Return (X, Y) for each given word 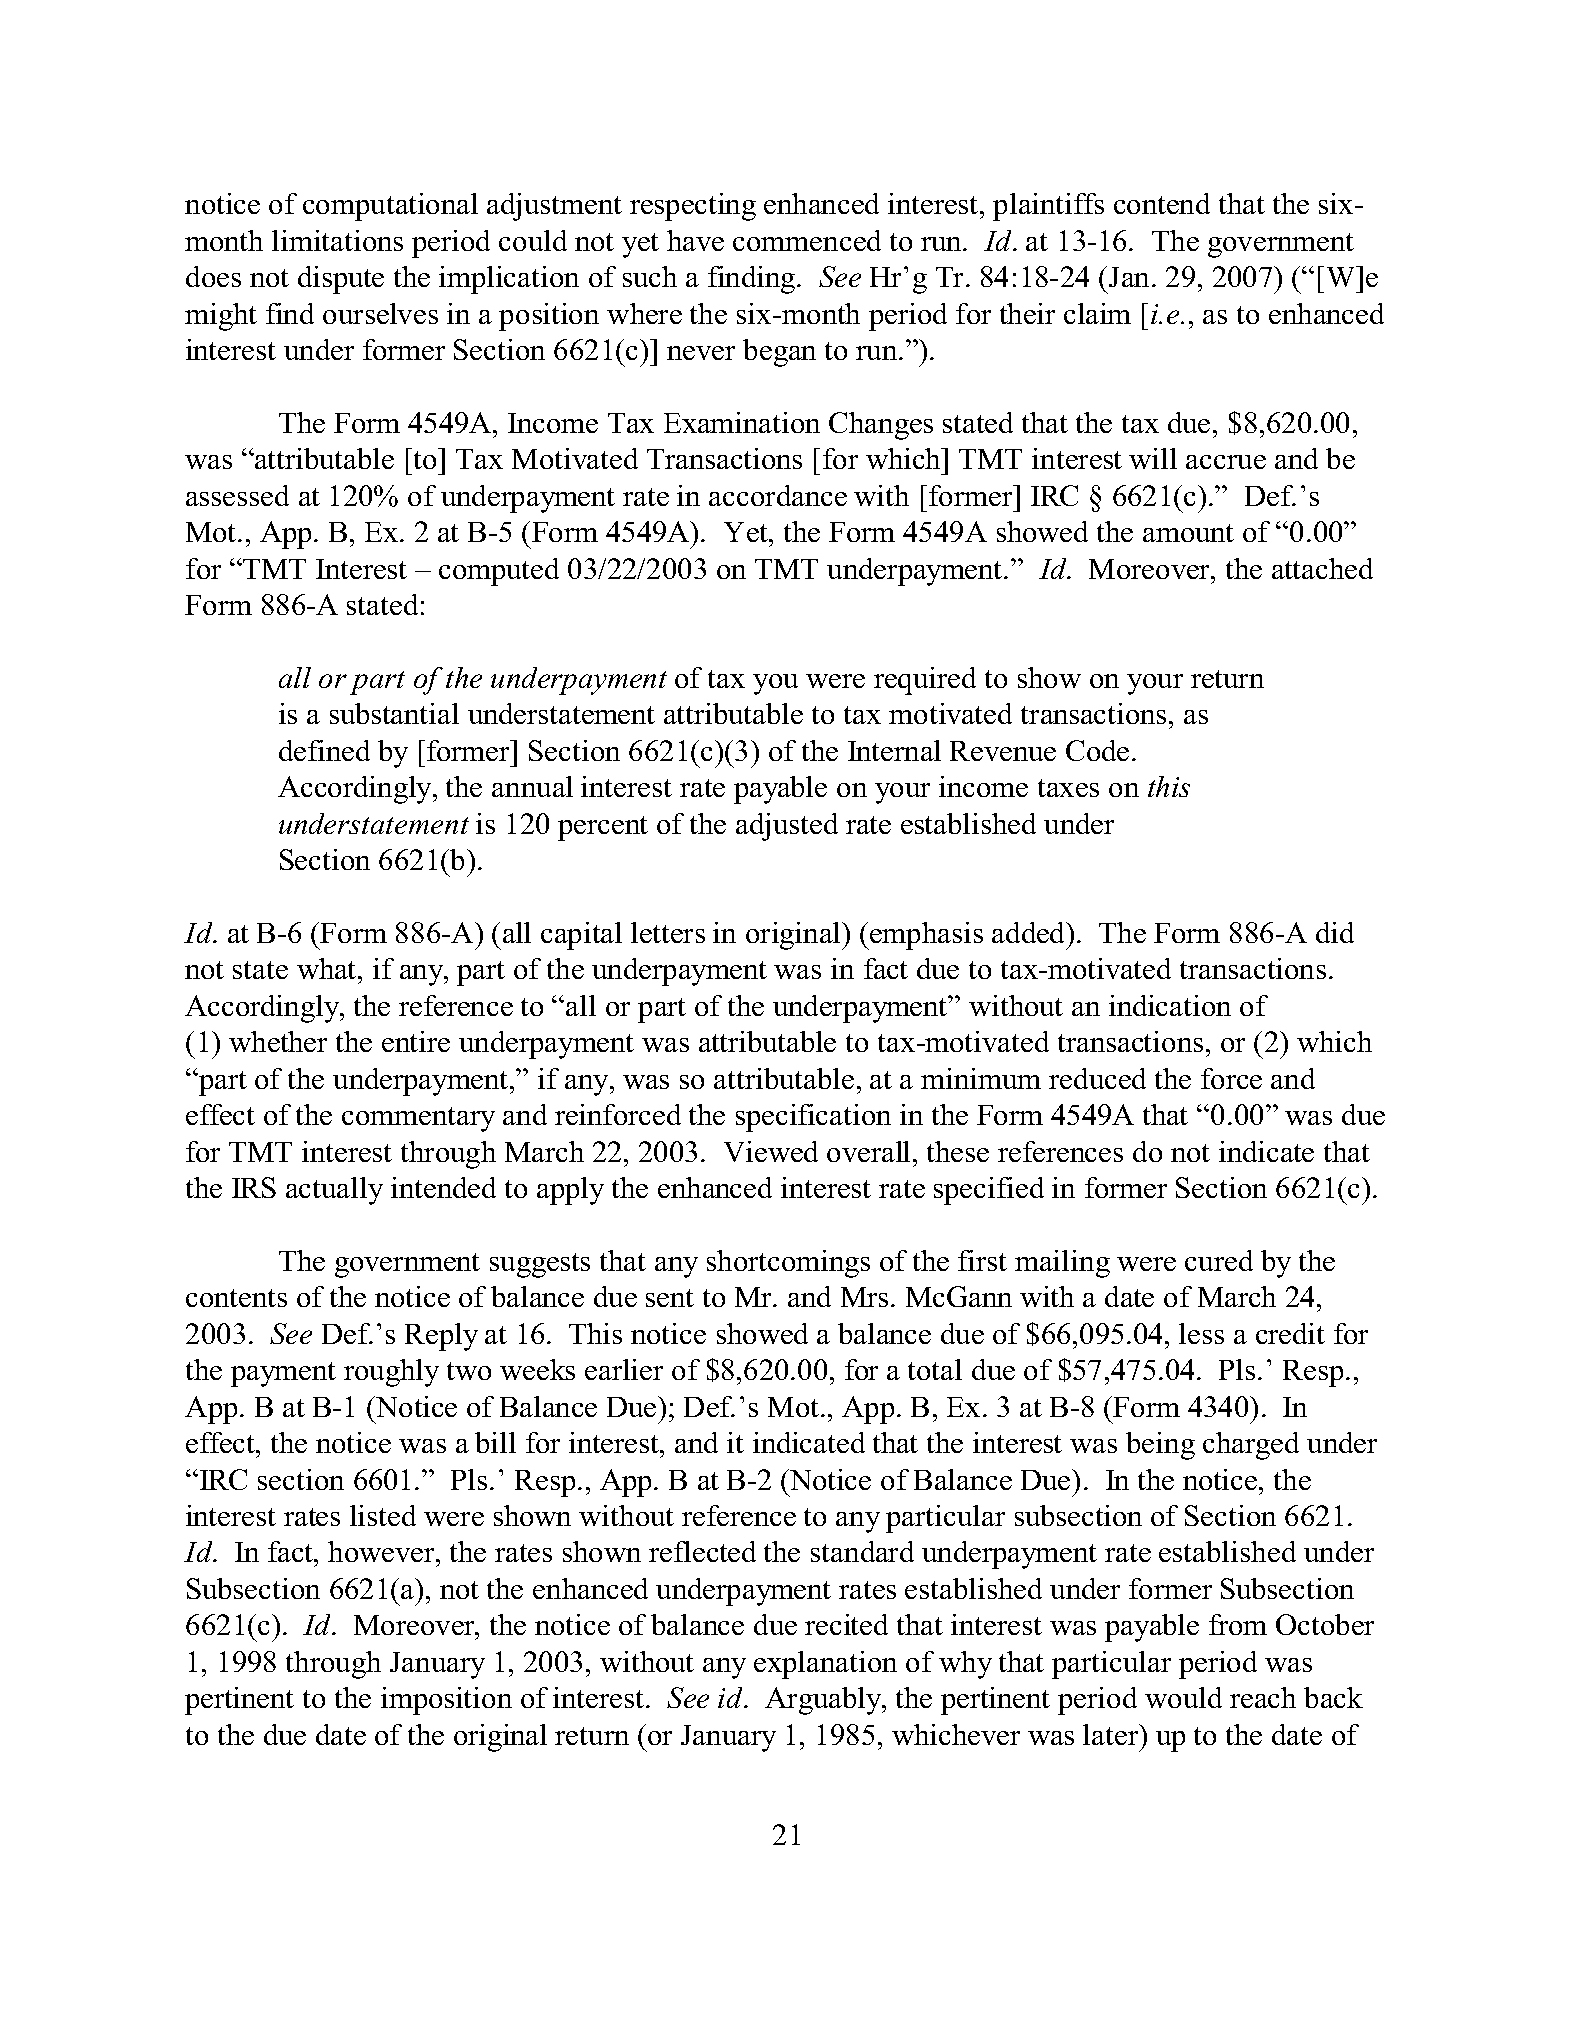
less (1201, 1333)
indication (1170, 1005)
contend (1162, 203)
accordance (778, 495)
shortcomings (788, 1264)
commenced (807, 240)
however (382, 1551)
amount (1188, 533)
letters (668, 932)
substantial (394, 713)
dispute (341, 280)
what (328, 968)
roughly (391, 1373)
